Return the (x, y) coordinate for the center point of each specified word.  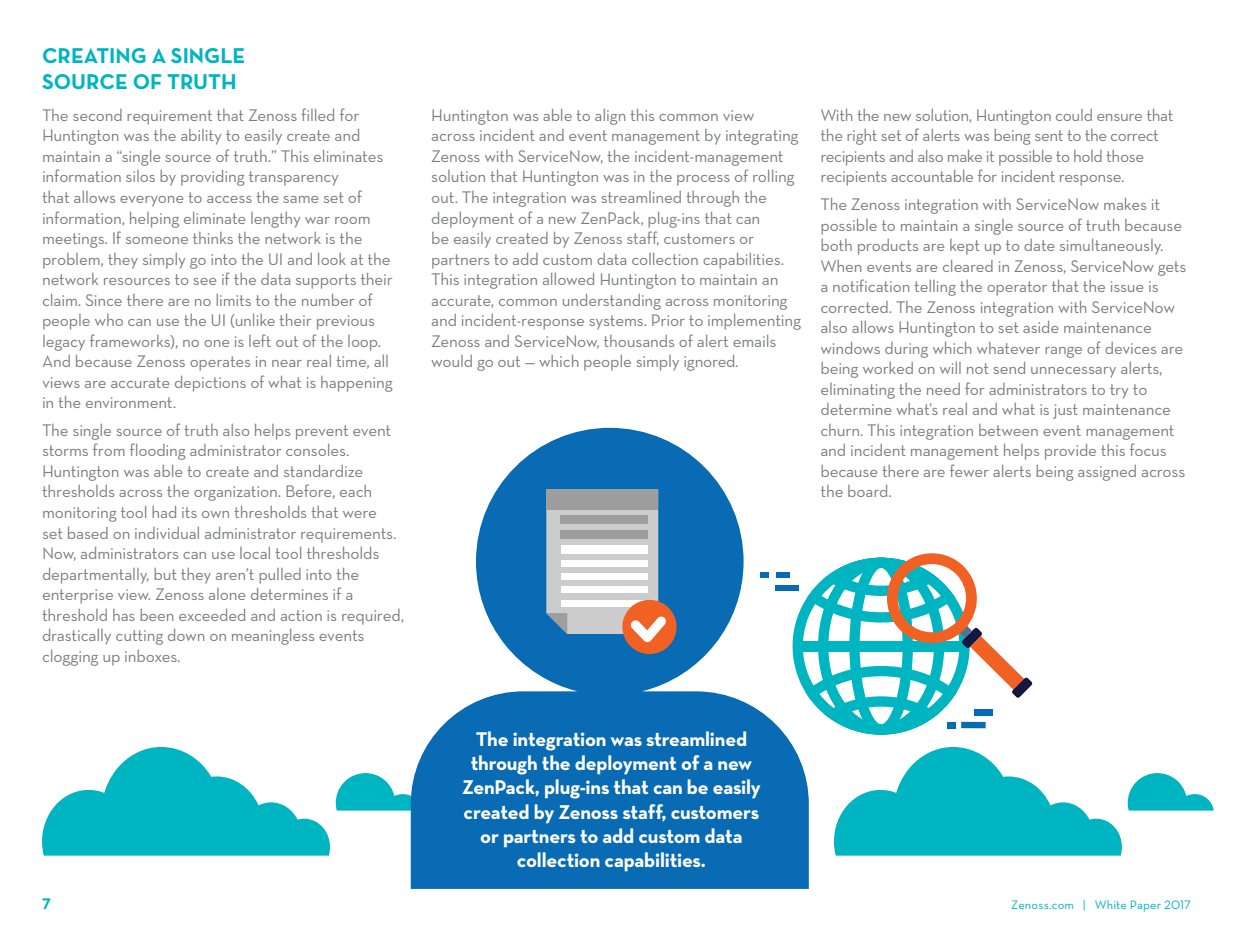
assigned (1107, 473)
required (372, 617)
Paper (1146, 906)
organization (236, 493)
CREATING (94, 55)
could (1074, 115)
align (610, 117)
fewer (969, 470)
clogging (70, 658)
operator (1017, 288)
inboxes (152, 656)
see (204, 281)
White (1110, 904)
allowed (568, 279)
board (869, 491)
